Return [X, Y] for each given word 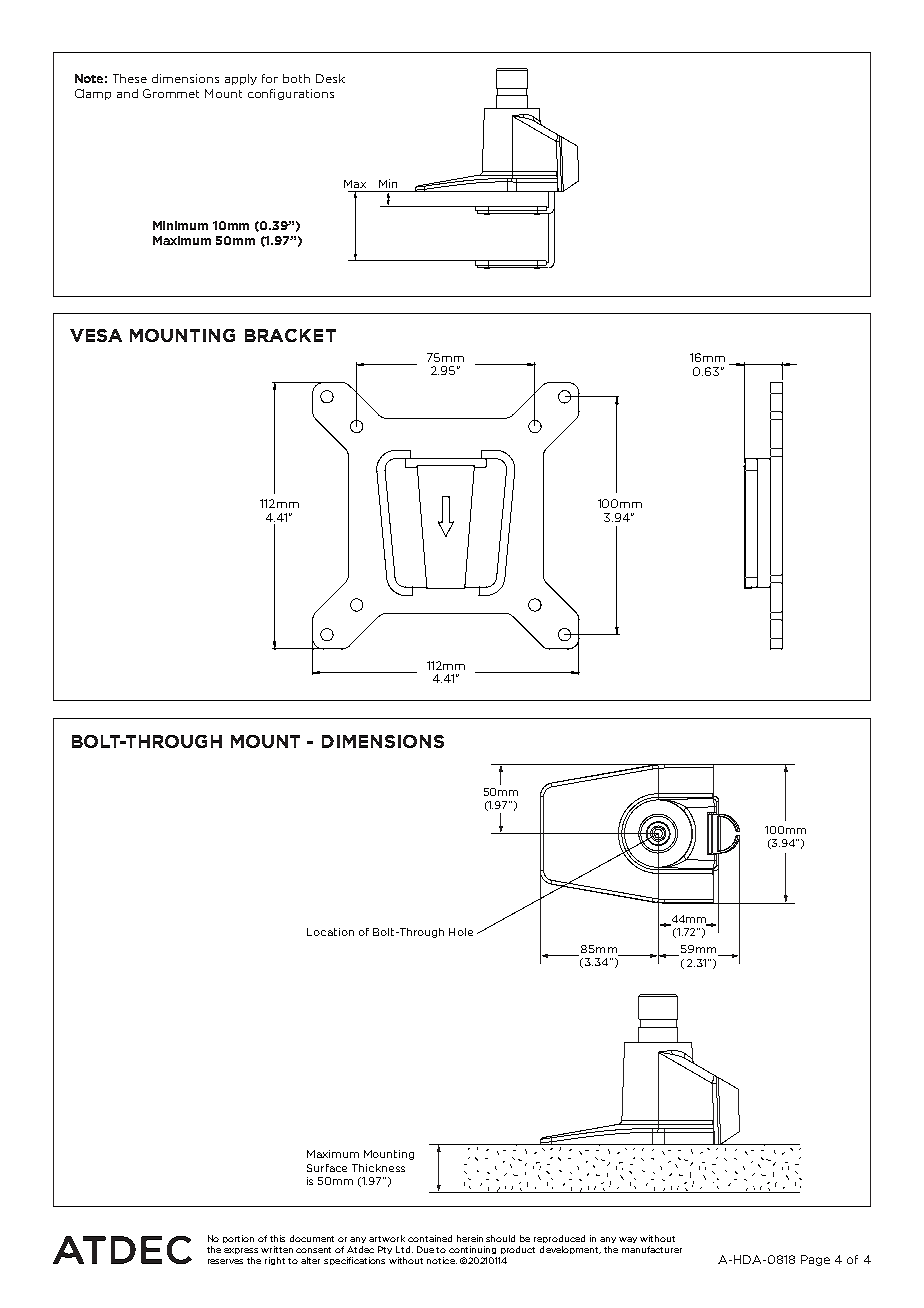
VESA [96, 335]
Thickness [378, 1168]
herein [470, 1238]
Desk [330, 78]
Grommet [171, 93]
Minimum [180, 225]
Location [330, 932]
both [296, 78]
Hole [461, 932]
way [628, 1240]
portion [238, 1239]
